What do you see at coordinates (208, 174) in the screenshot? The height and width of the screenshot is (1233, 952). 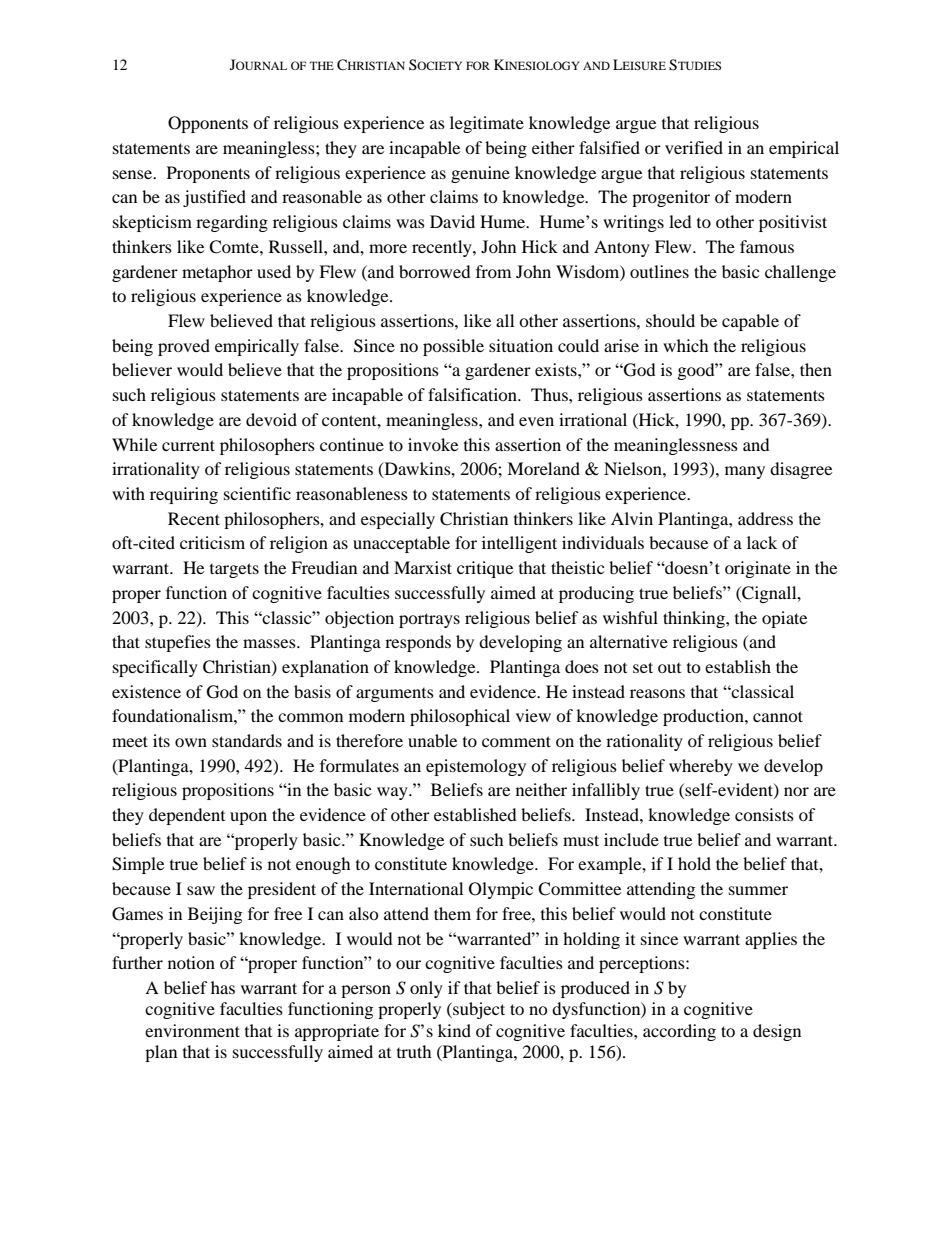 I see `Proponents` at bounding box center [208, 174].
